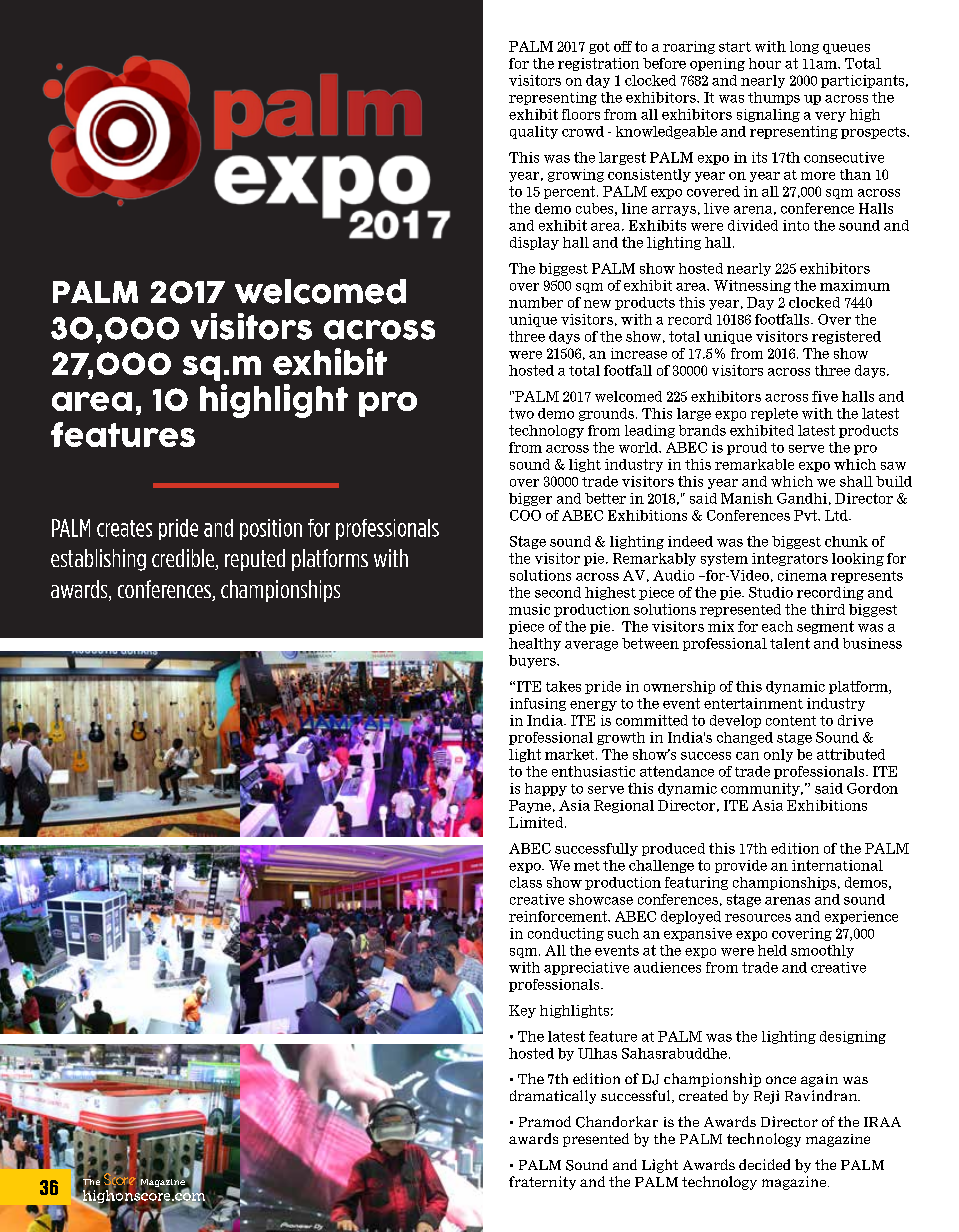 The image size is (959, 1232). What do you see at coordinates (534, 132) in the screenshot?
I see `quality` at bounding box center [534, 132].
